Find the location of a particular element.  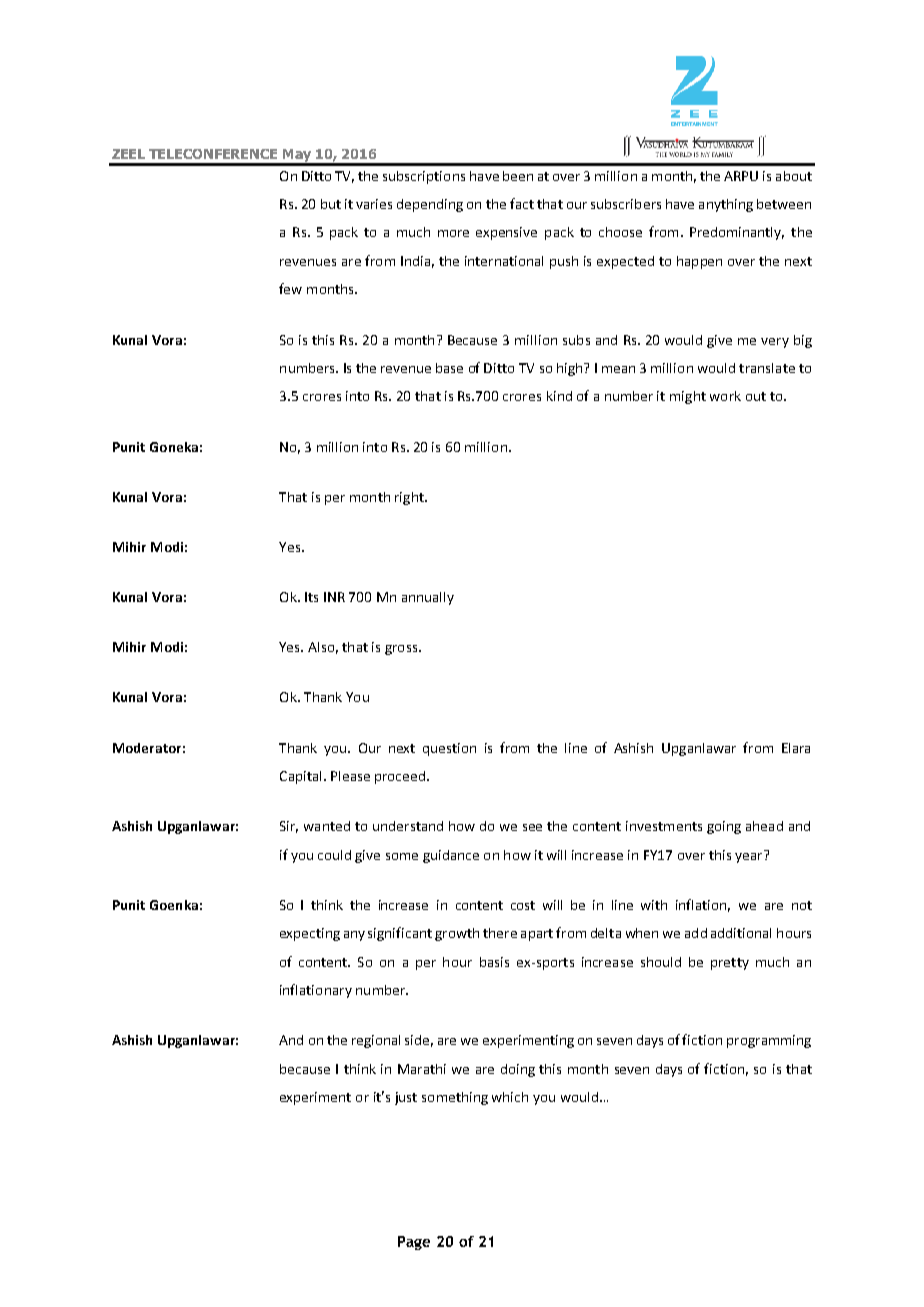

work is located at coordinates (725, 396).
